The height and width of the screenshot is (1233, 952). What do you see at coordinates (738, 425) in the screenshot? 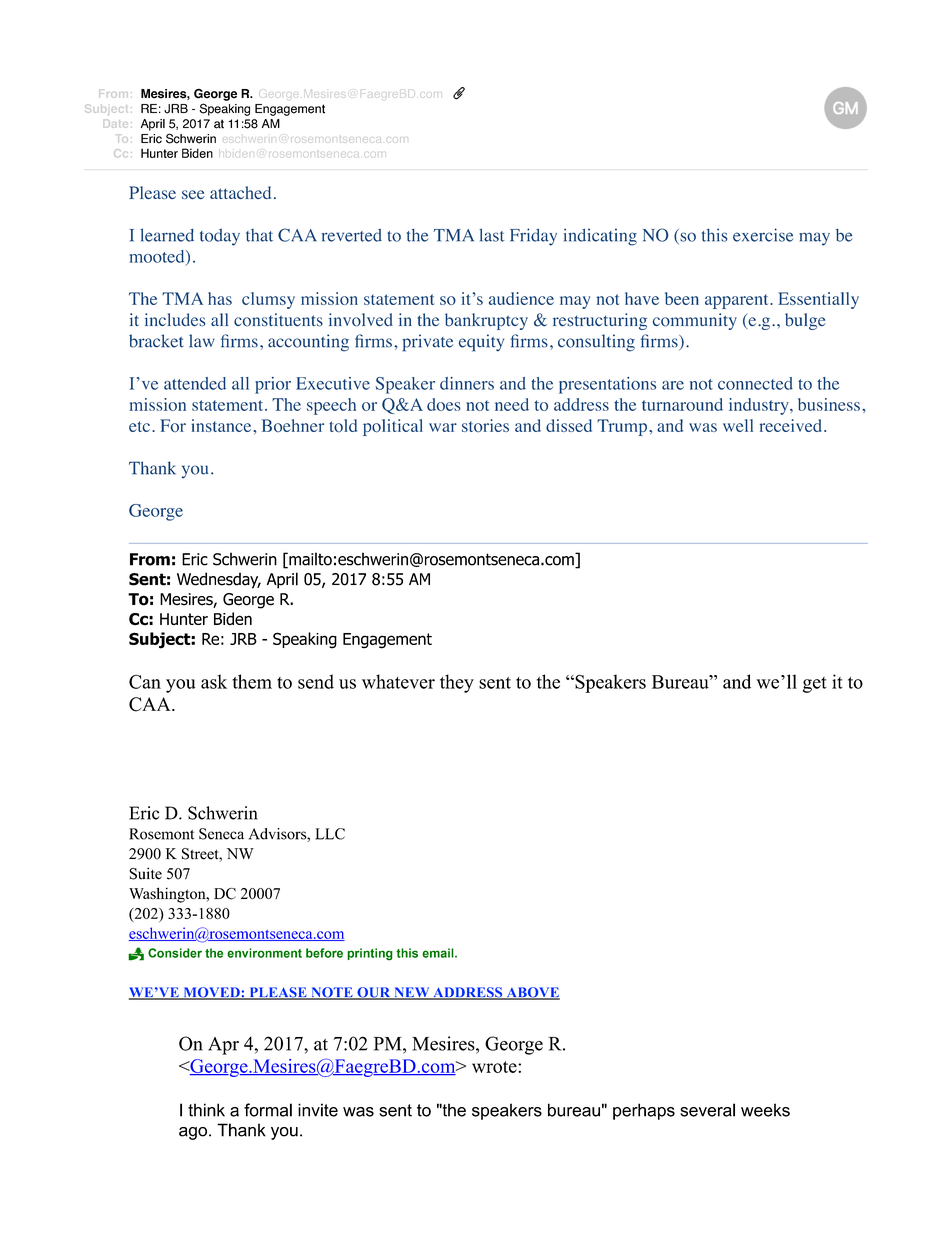
I see `well` at bounding box center [738, 425].
